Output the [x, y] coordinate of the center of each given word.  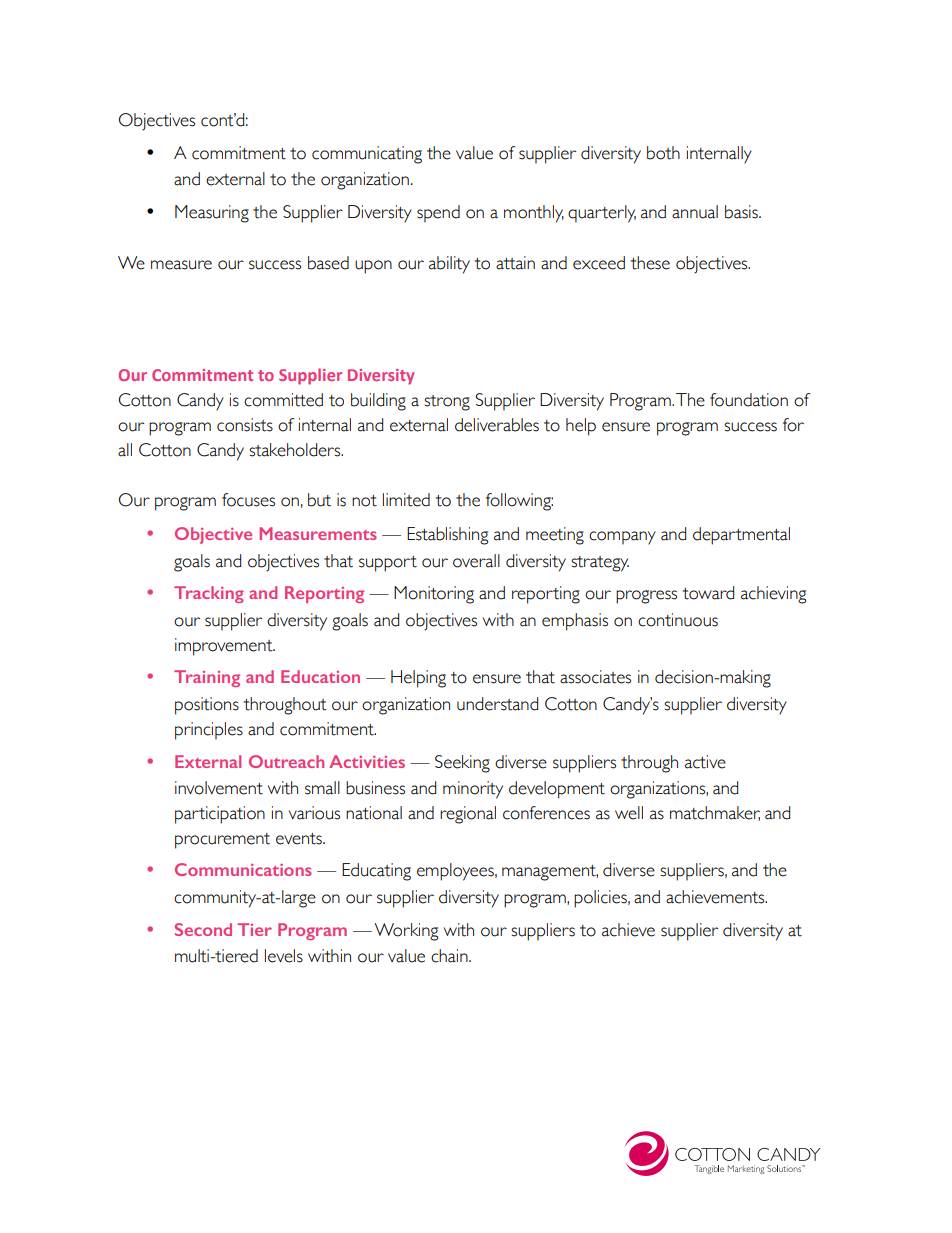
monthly [534, 214]
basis [742, 212]
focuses [248, 500]
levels [284, 956]
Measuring [212, 214]
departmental [741, 536]
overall [476, 561]
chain [450, 956]
